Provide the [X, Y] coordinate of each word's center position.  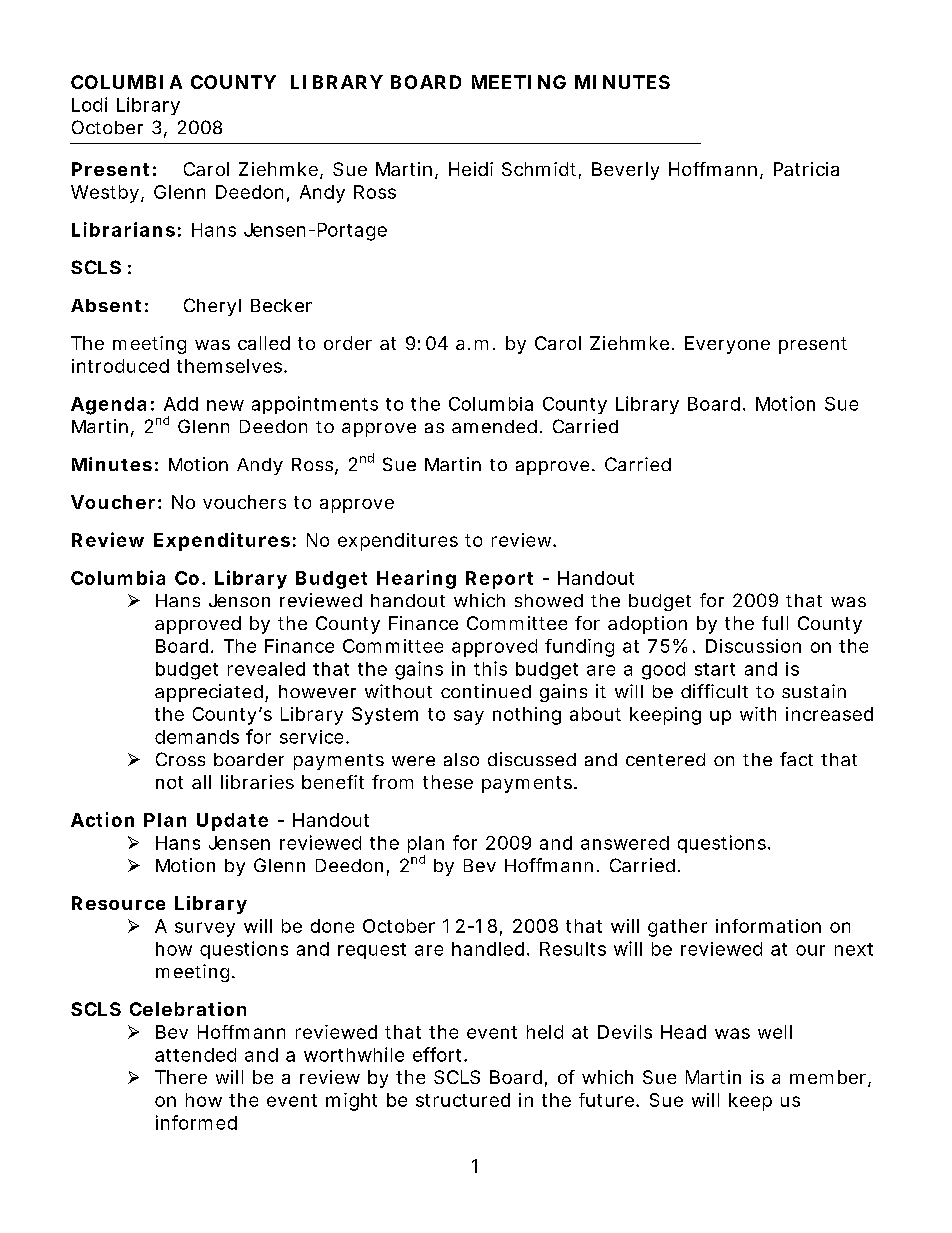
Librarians [123, 229]
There [181, 1077]
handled [488, 949]
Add [181, 404]
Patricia [806, 169]
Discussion [753, 646]
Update [232, 822]
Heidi [471, 169]
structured [463, 1100]
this [490, 668]
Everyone [727, 345]
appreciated [210, 693]
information [768, 926]
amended [494, 426]
